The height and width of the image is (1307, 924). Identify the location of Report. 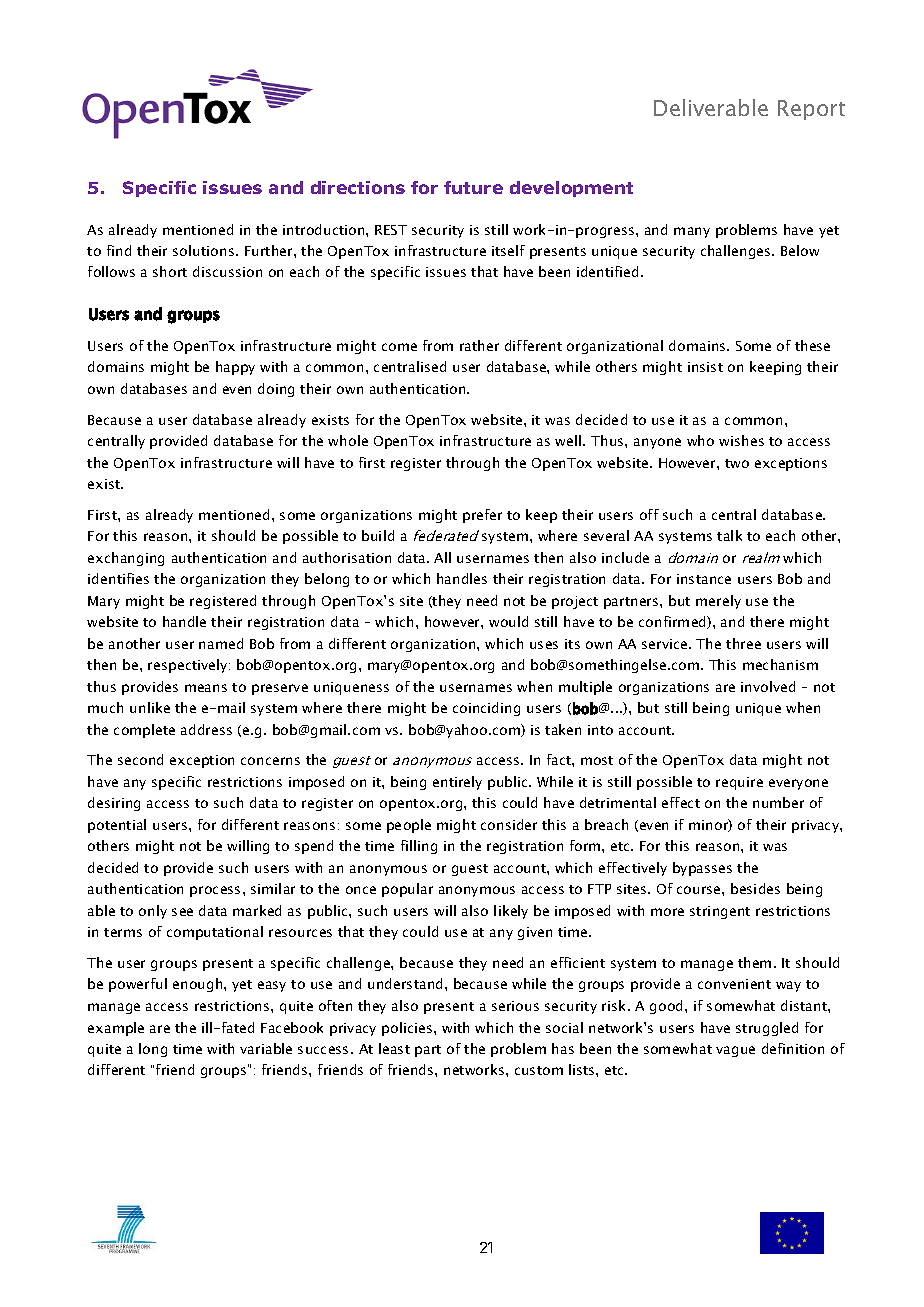
(811, 110).
